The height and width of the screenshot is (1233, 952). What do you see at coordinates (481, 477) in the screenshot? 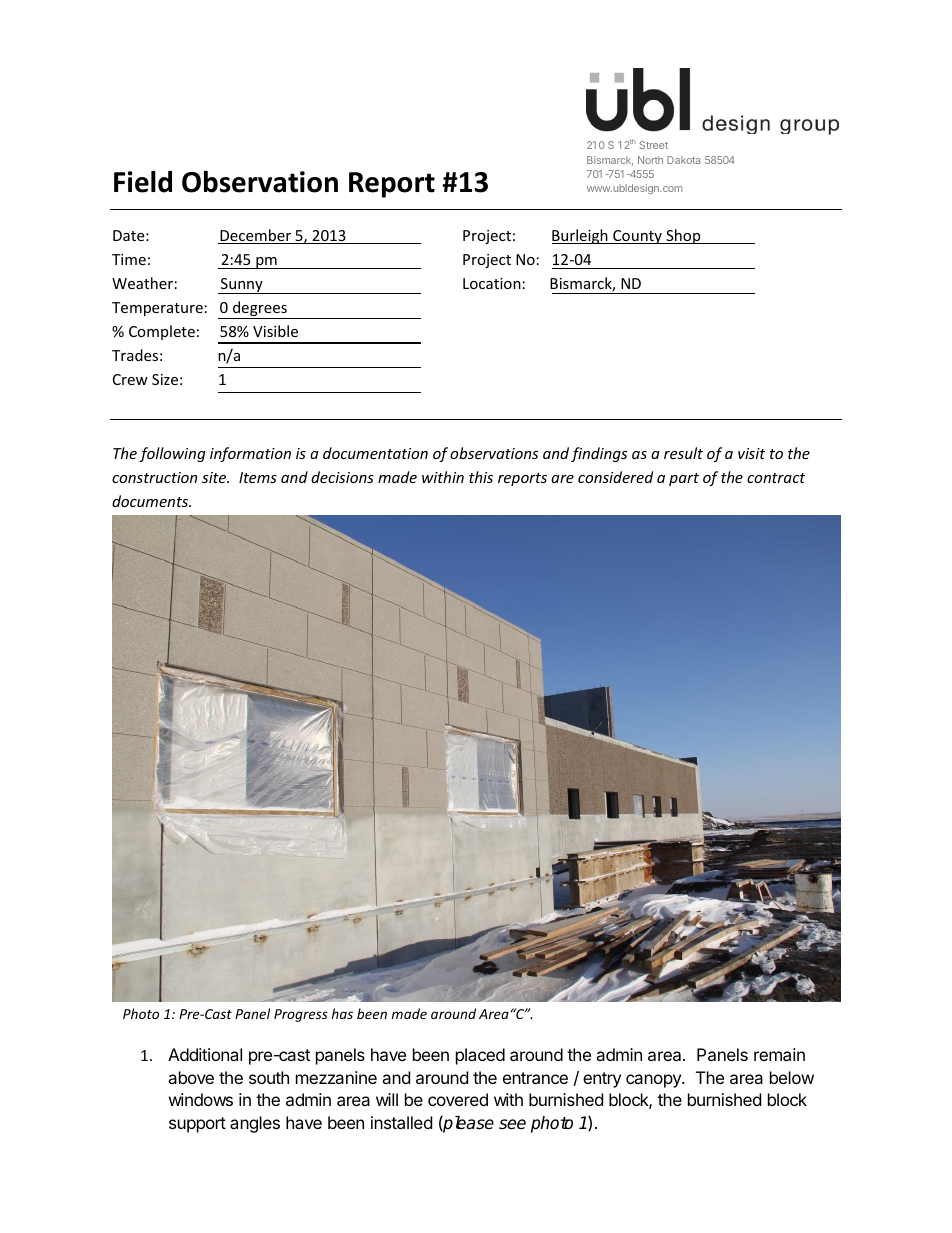
I see `this` at bounding box center [481, 477].
